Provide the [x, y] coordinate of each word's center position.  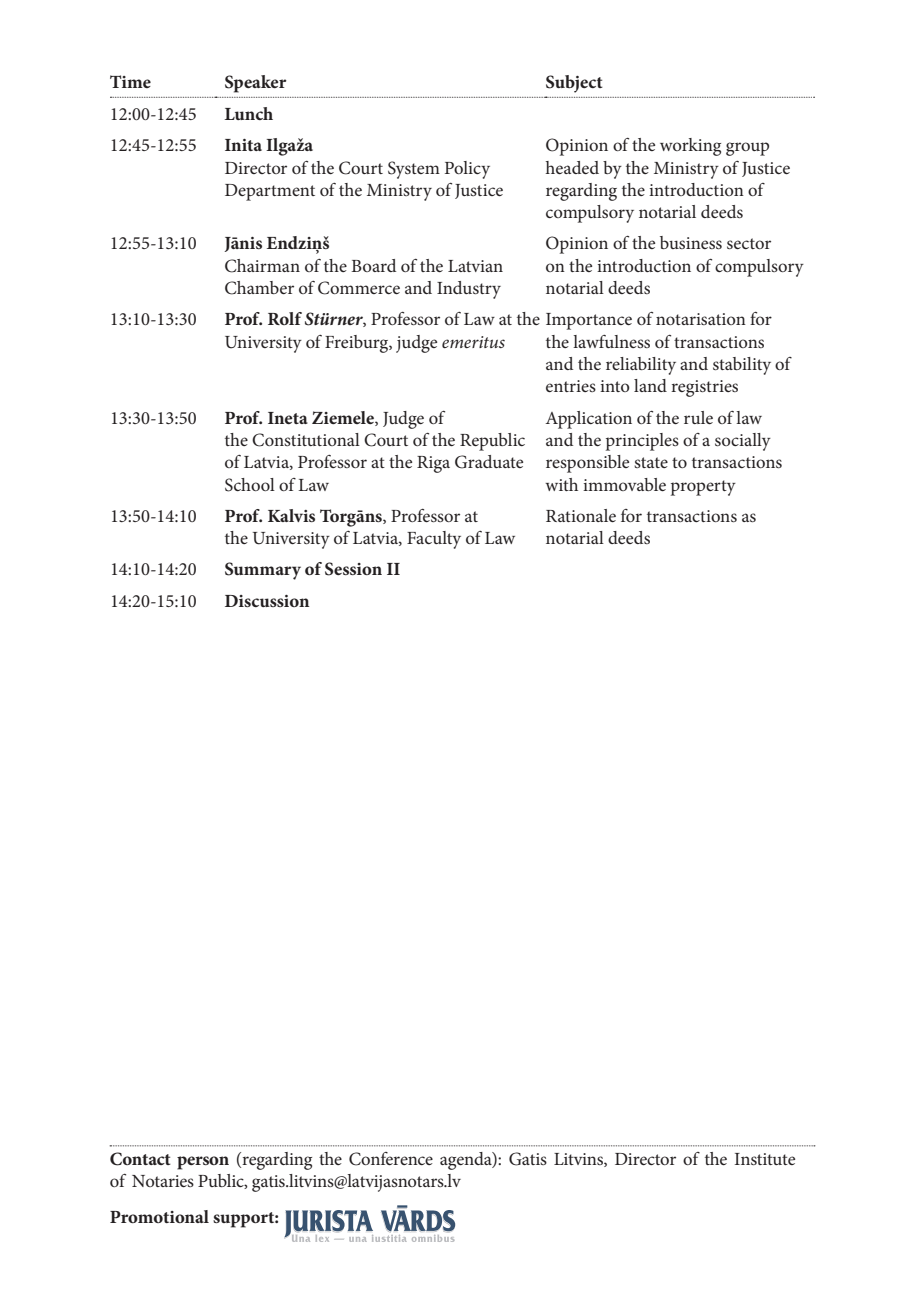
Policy [467, 170]
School [250, 485]
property [703, 488]
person [203, 1163]
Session [353, 569]
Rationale [581, 515]
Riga [433, 464]
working [690, 147]
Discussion [267, 601]
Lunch [249, 113]
